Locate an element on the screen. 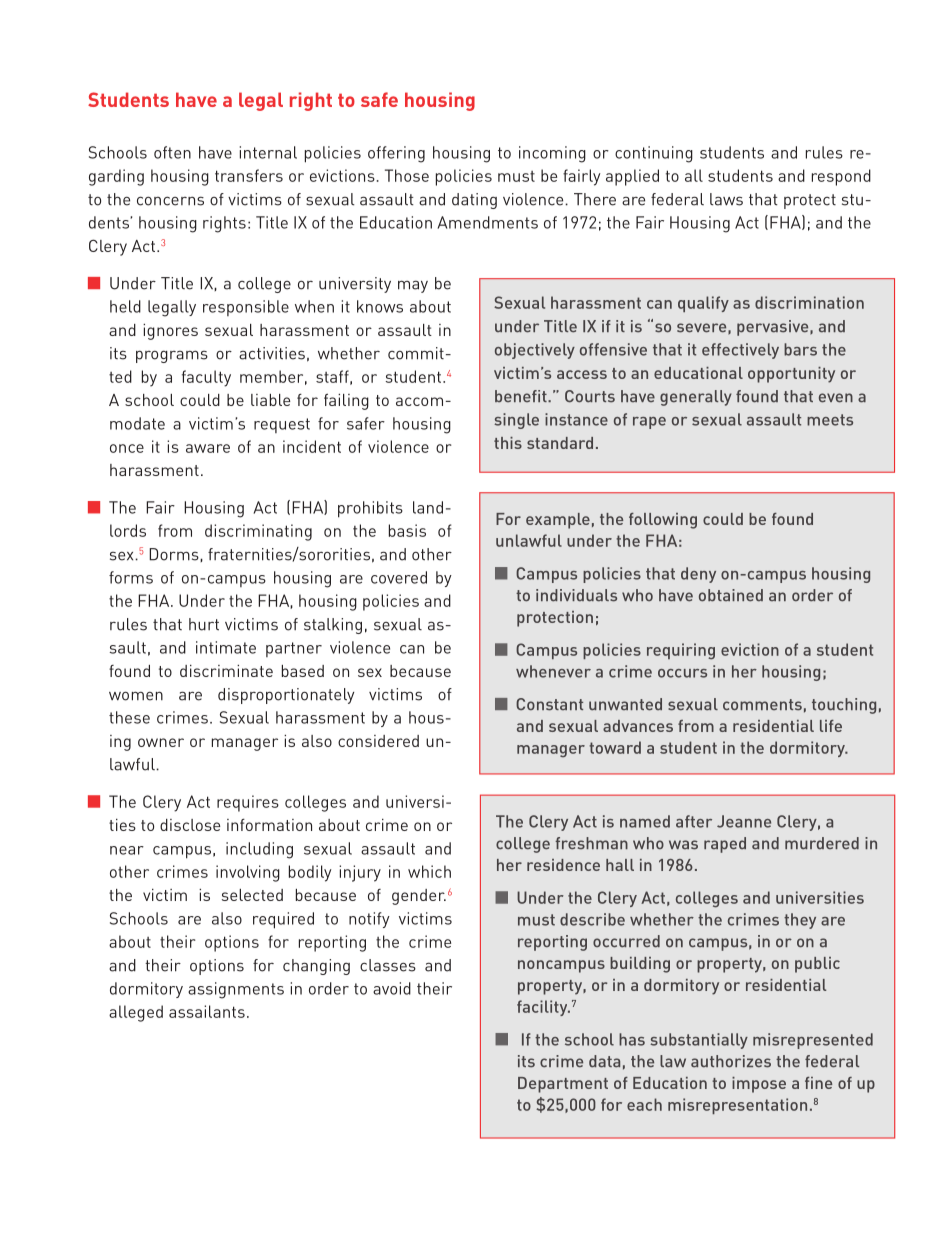  transfers is located at coordinates (249, 175).
